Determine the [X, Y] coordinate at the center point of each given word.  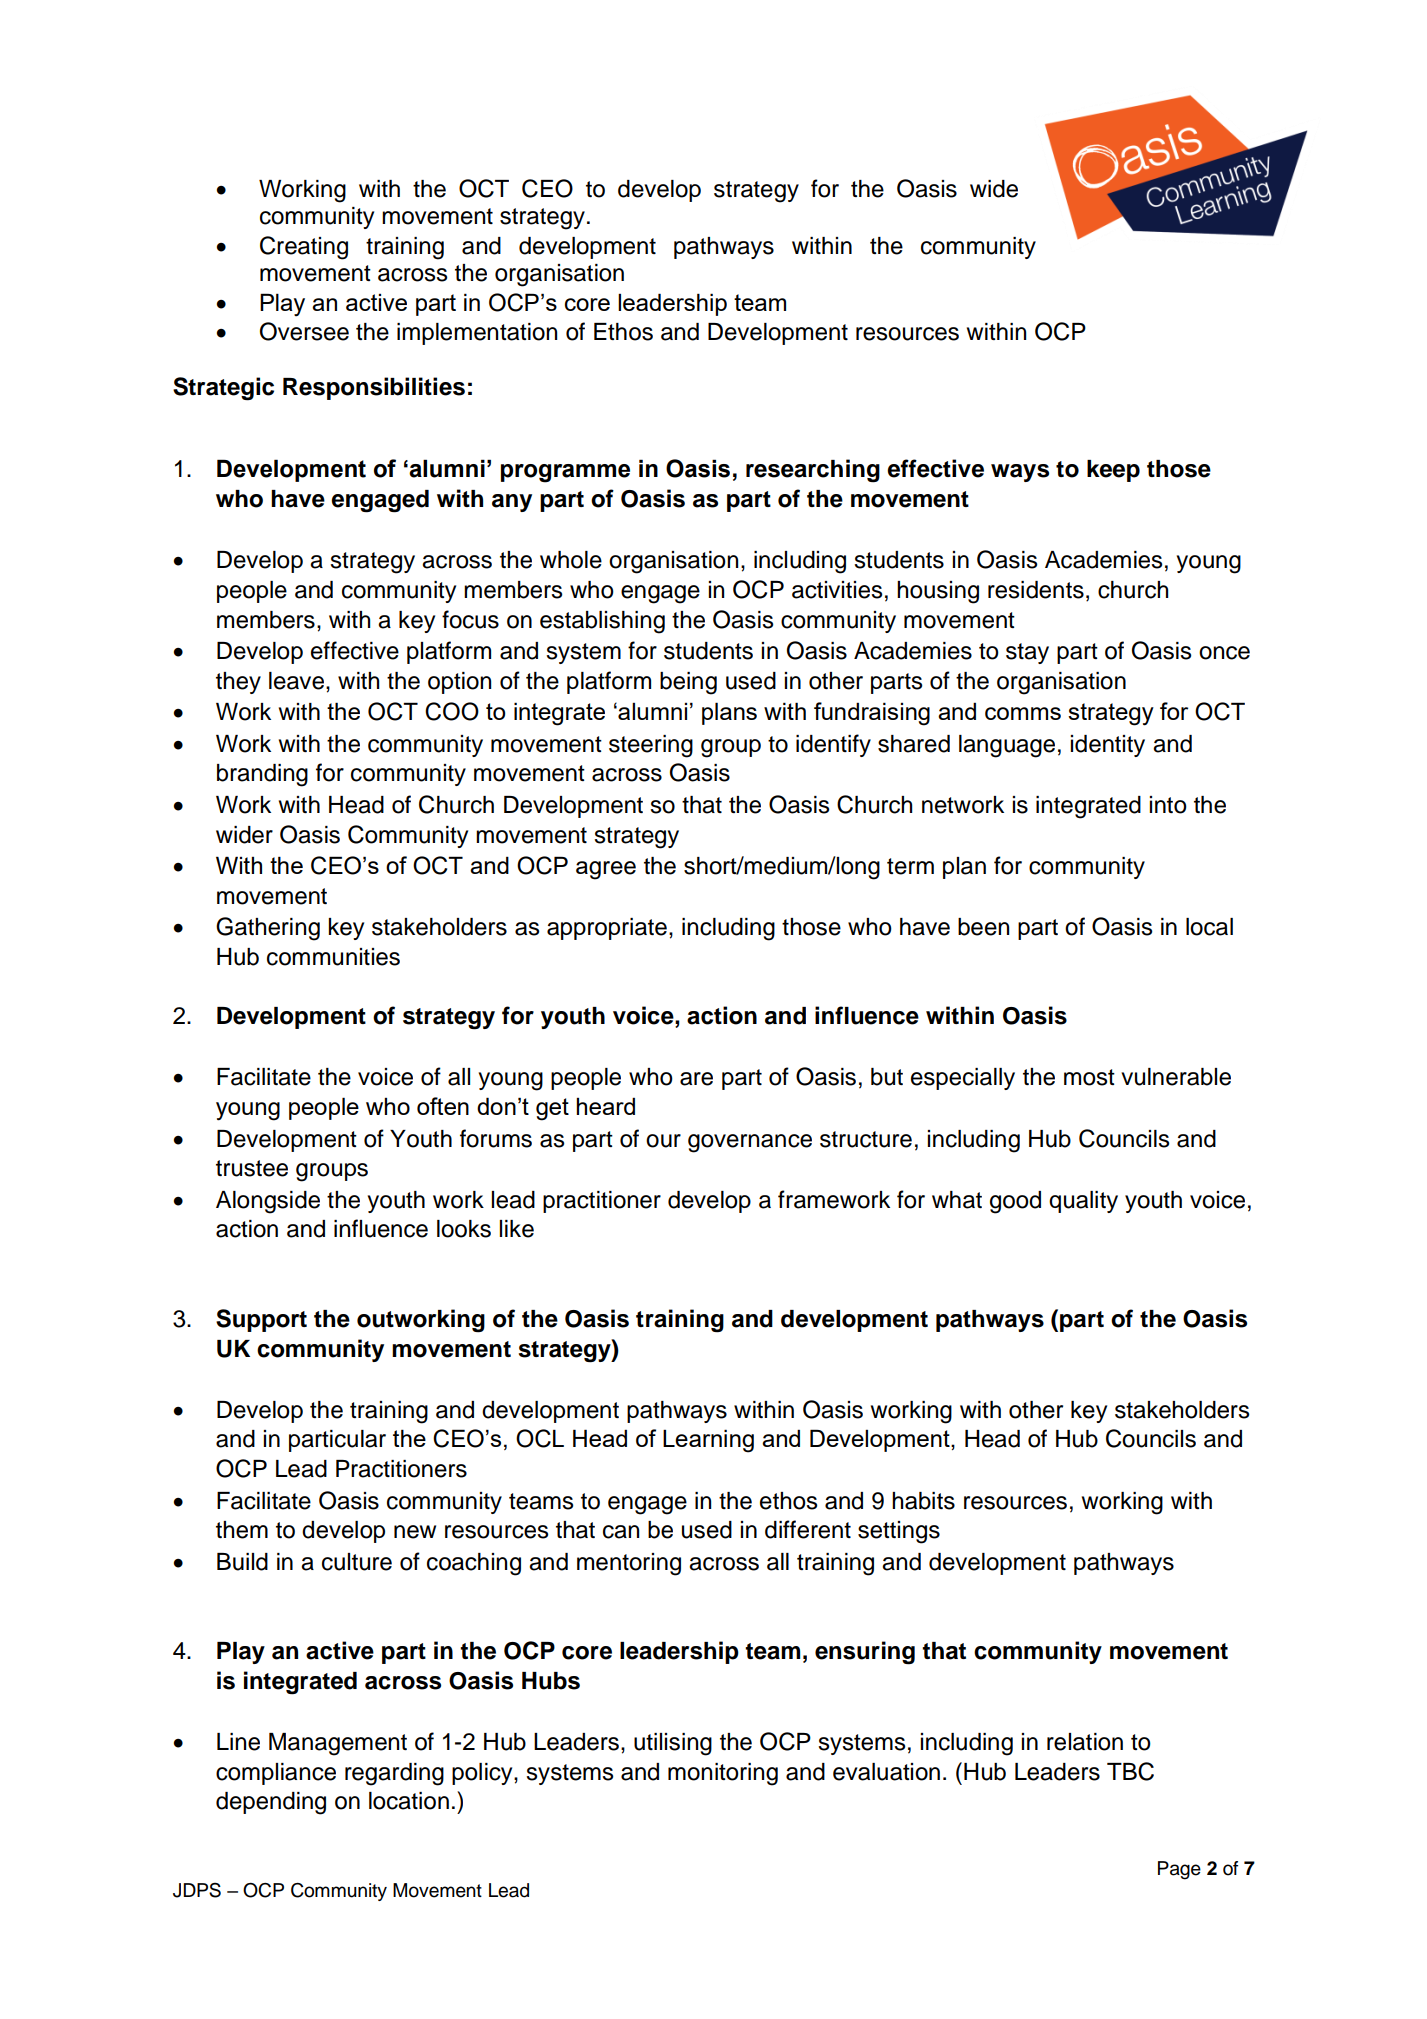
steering [651, 746]
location [409, 1801]
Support [261, 1320]
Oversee [304, 331]
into [1168, 805]
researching [813, 471]
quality [1083, 1202]
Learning [708, 1441]
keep [1113, 471]
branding [262, 775]
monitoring [723, 1774]
